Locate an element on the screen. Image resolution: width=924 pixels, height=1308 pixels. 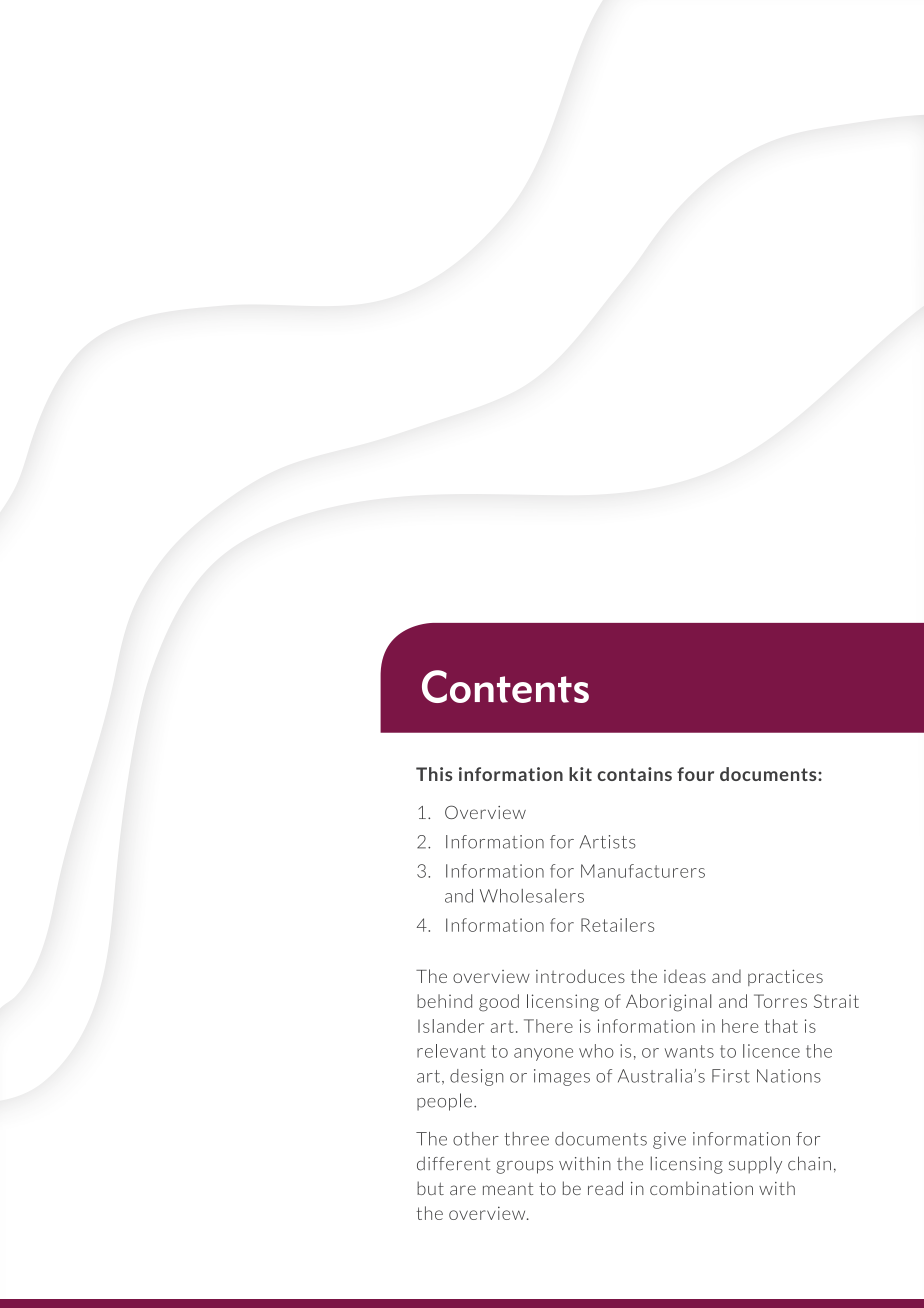
Wholesalers is located at coordinates (532, 896).
